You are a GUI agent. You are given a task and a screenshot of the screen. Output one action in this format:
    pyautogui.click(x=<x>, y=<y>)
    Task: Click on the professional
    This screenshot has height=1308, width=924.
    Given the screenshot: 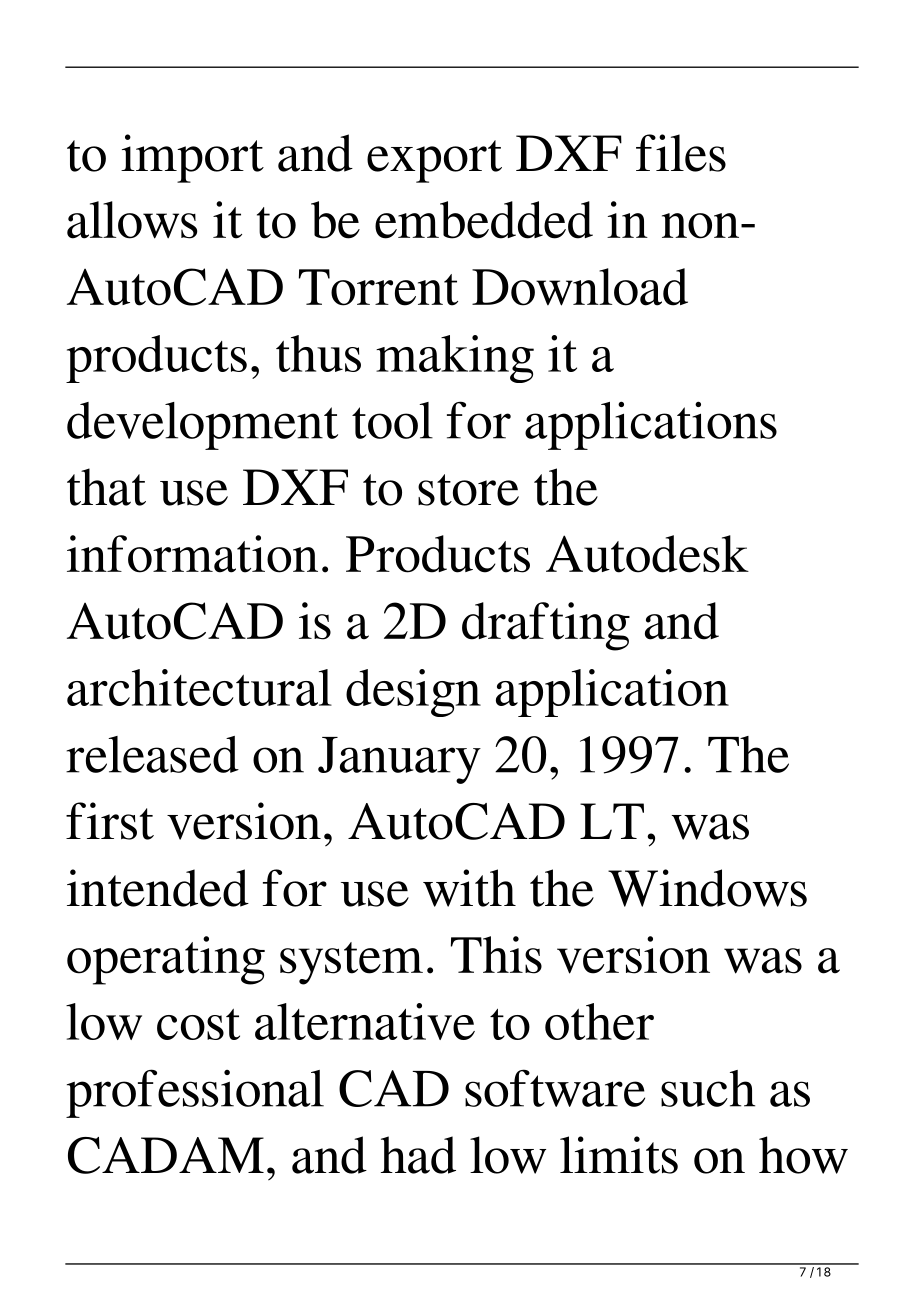 What is the action you would take?
    pyautogui.click(x=195, y=1093)
